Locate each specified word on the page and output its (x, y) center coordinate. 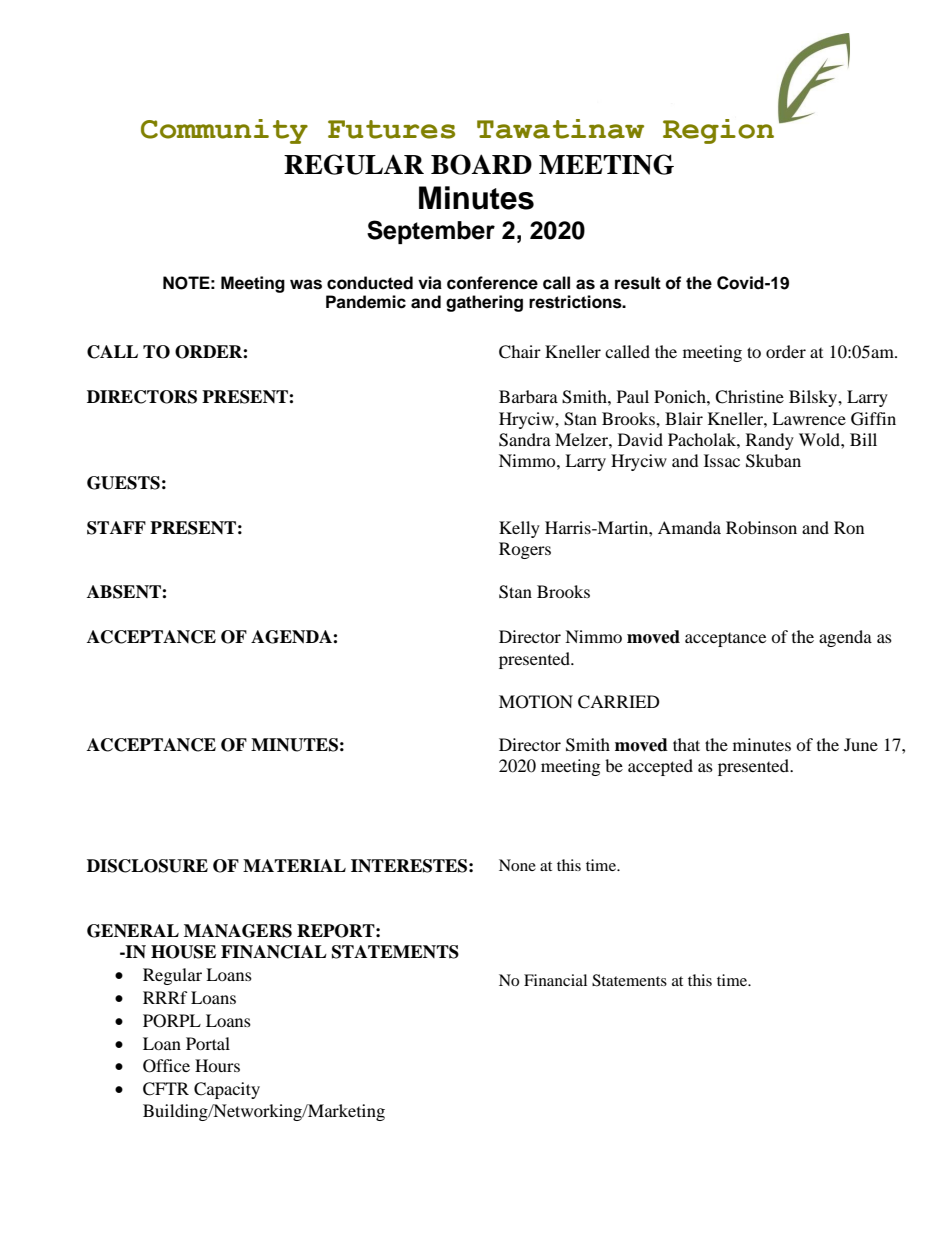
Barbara (528, 396)
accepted (660, 767)
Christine (749, 397)
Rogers (525, 550)
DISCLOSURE (147, 866)
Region (718, 131)
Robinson (761, 527)
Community (224, 131)
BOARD (481, 164)
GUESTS (123, 483)
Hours (217, 1065)
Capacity (227, 1090)
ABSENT (125, 592)
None (517, 865)
